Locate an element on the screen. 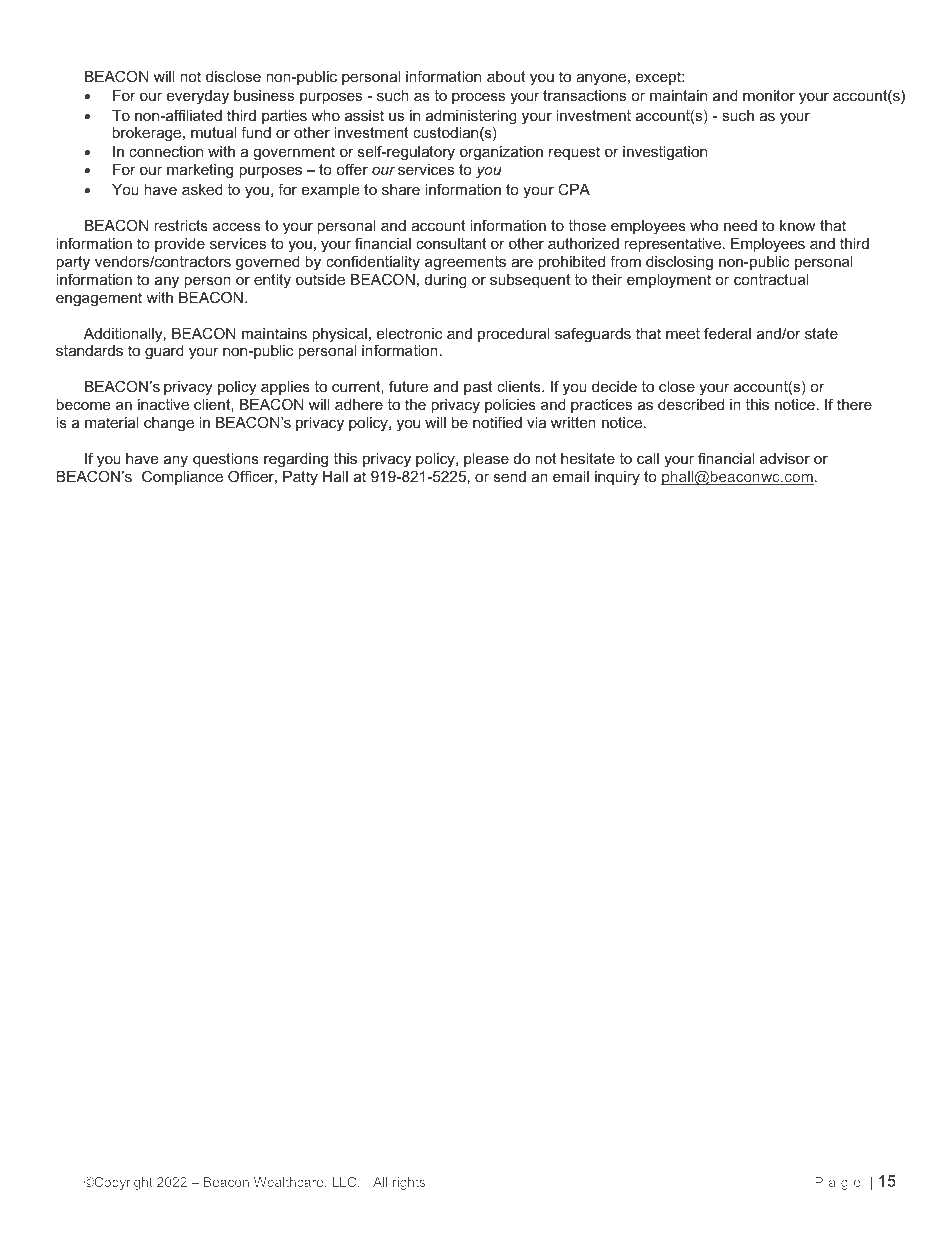 Image resolution: width=952 pixels, height=1233 pixels. everyday is located at coordinates (198, 97).
